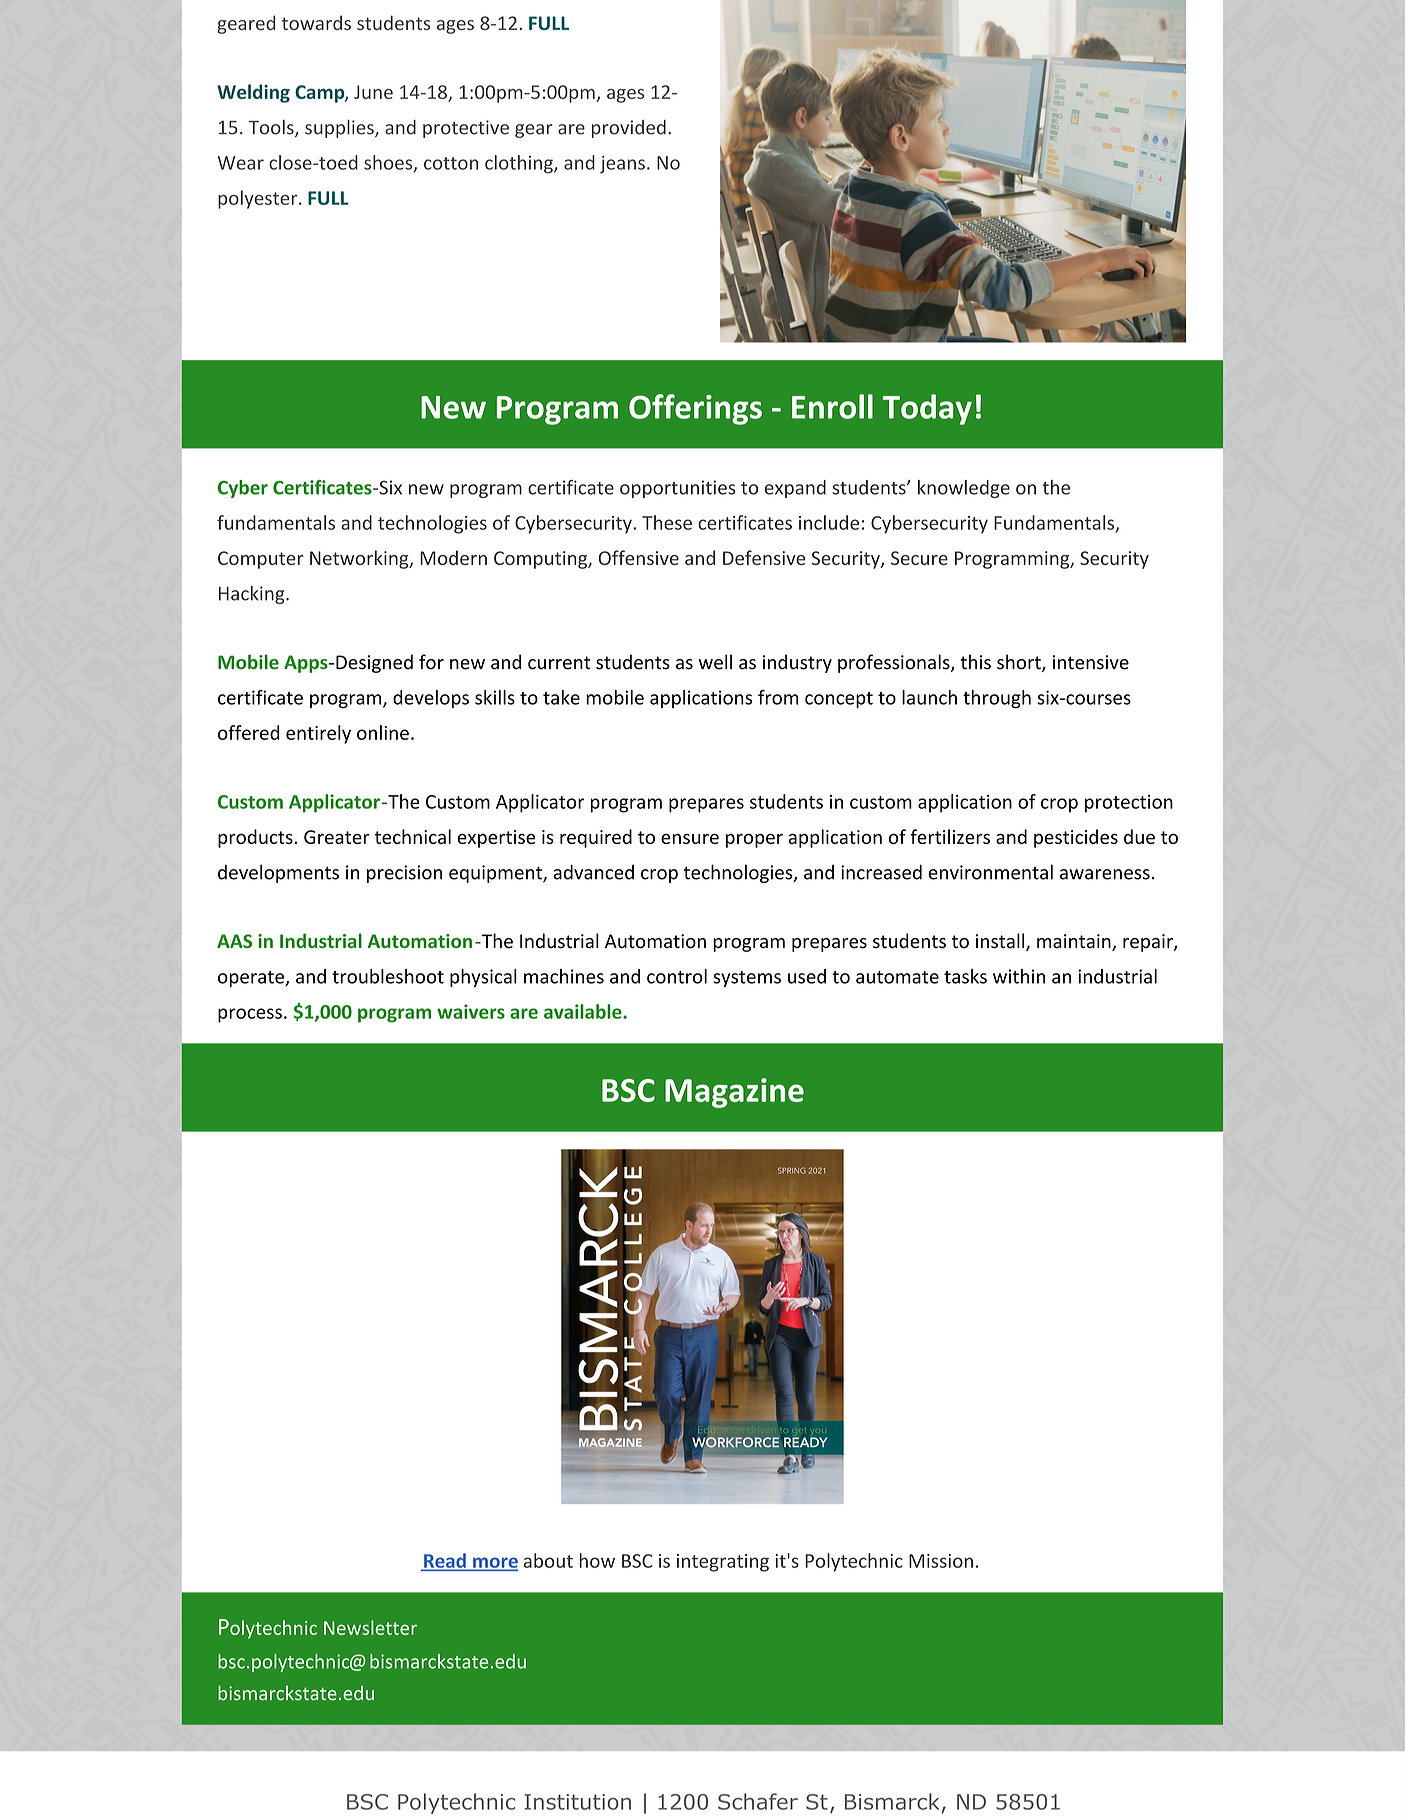 This image has width=1406, height=1820. Describe the element at coordinates (927, 409) in the image. I see `Today` at that location.
